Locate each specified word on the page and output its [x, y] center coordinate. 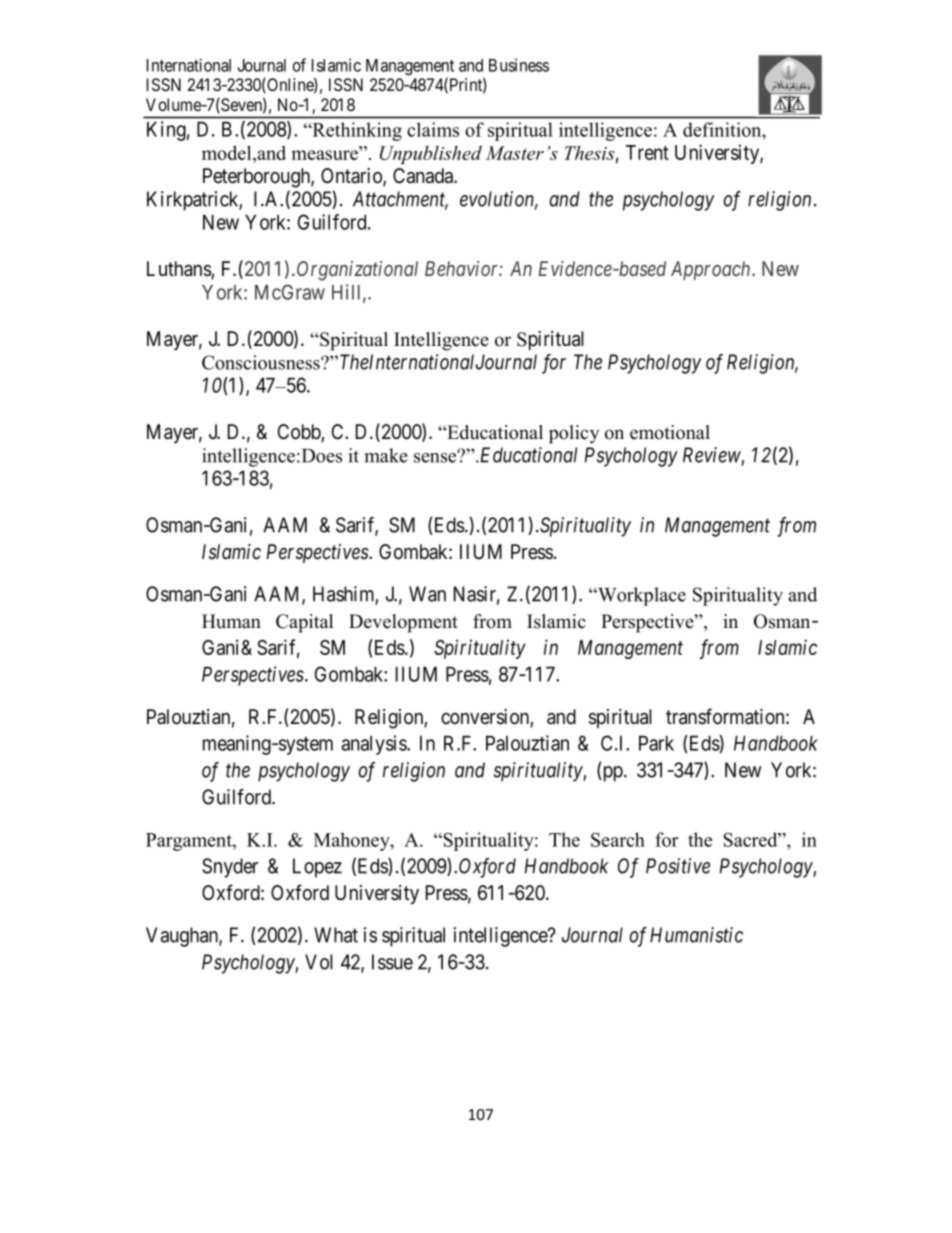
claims [433, 129]
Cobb [300, 433]
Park [656, 743]
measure [324, 155]
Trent [647, 152]
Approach [712, 270]
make [386, 455]
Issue [392, 962]
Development [403, 623]
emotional [670, 432]
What [336, 935]
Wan [427, 594]
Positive [678, 866]
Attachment [400, 200]
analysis [375, 745]
